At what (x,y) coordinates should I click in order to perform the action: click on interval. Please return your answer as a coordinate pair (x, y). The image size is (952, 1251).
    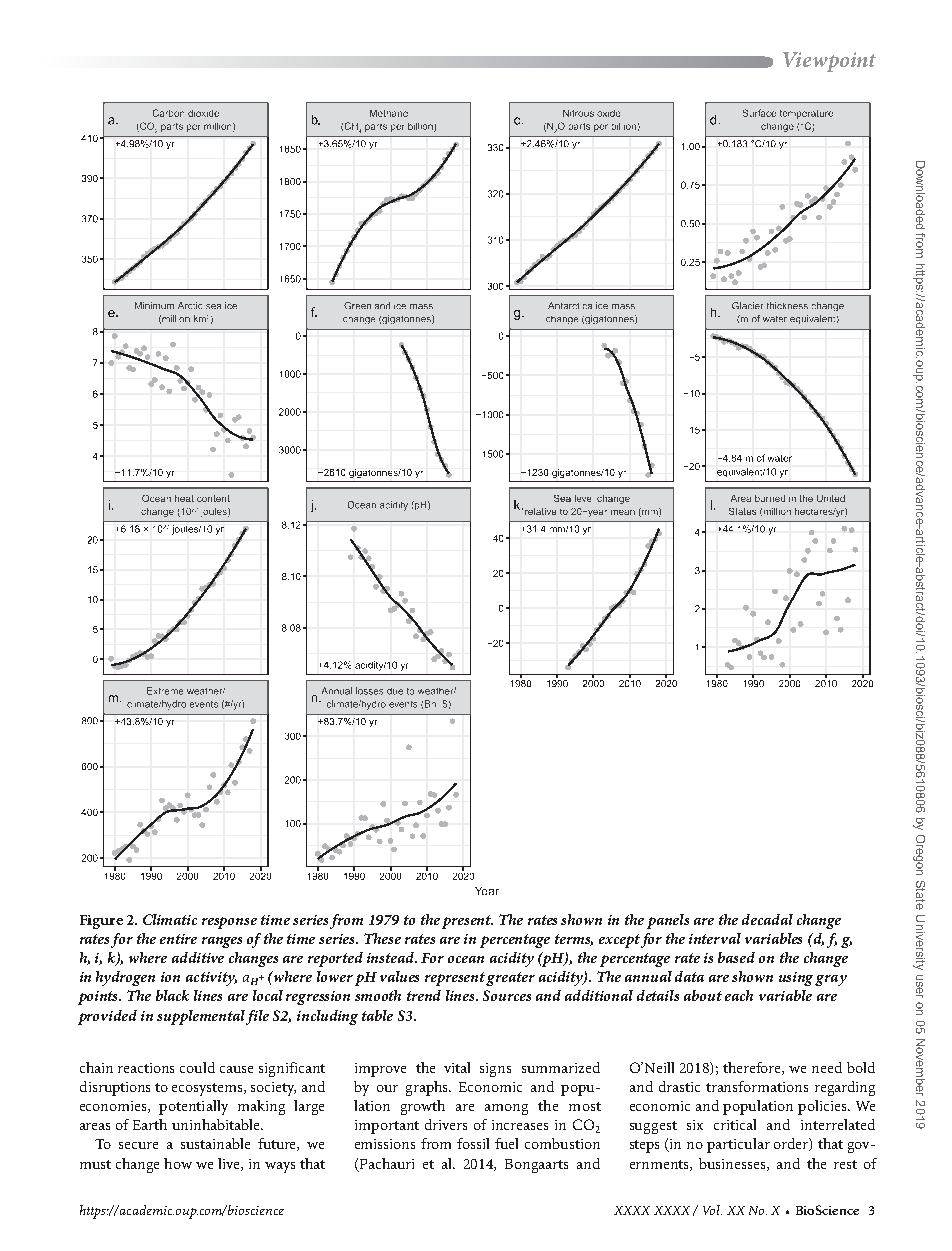
    Looking at the image, I should click on (715, 938).
